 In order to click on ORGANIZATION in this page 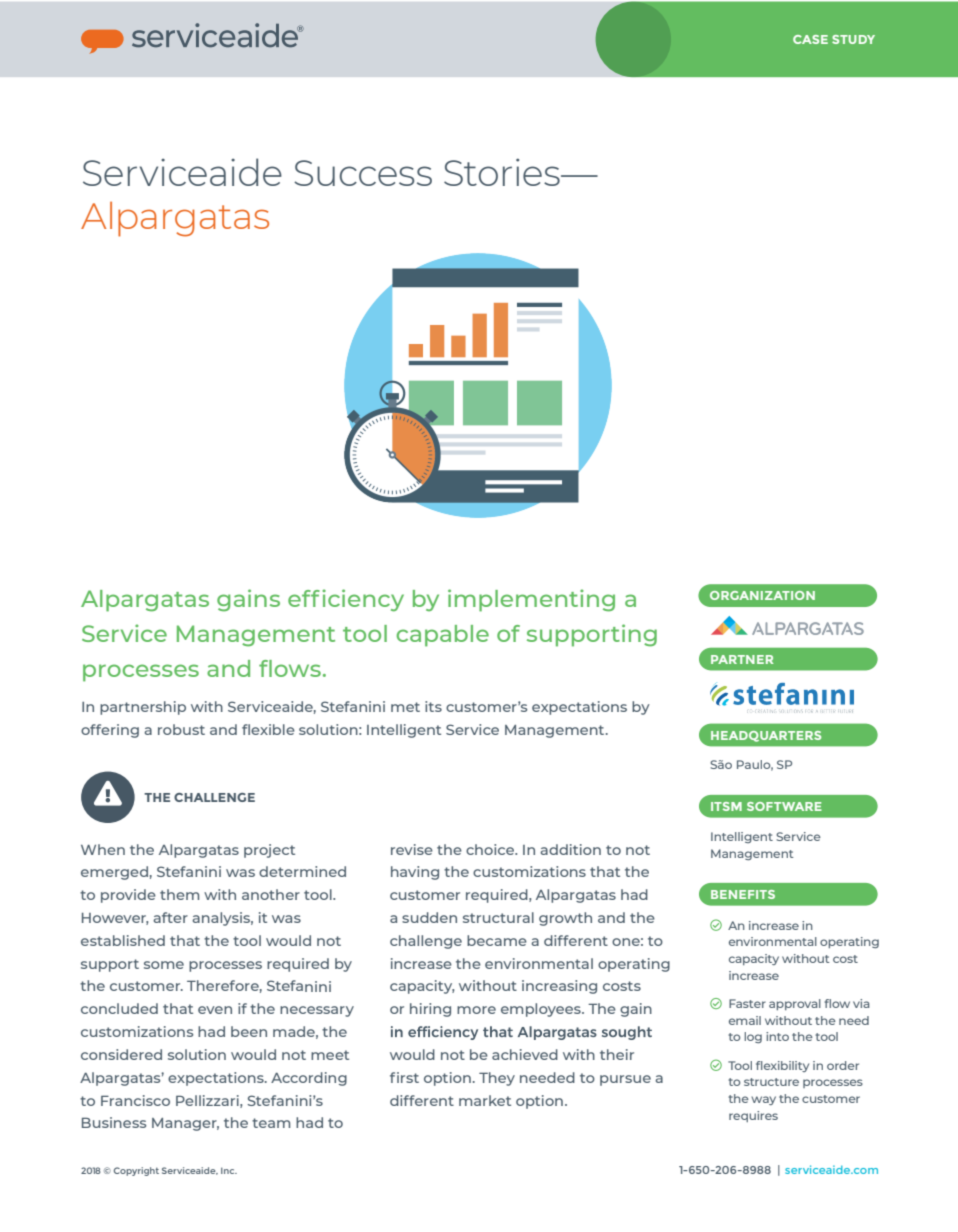, I will do `click(762, 595)`.
